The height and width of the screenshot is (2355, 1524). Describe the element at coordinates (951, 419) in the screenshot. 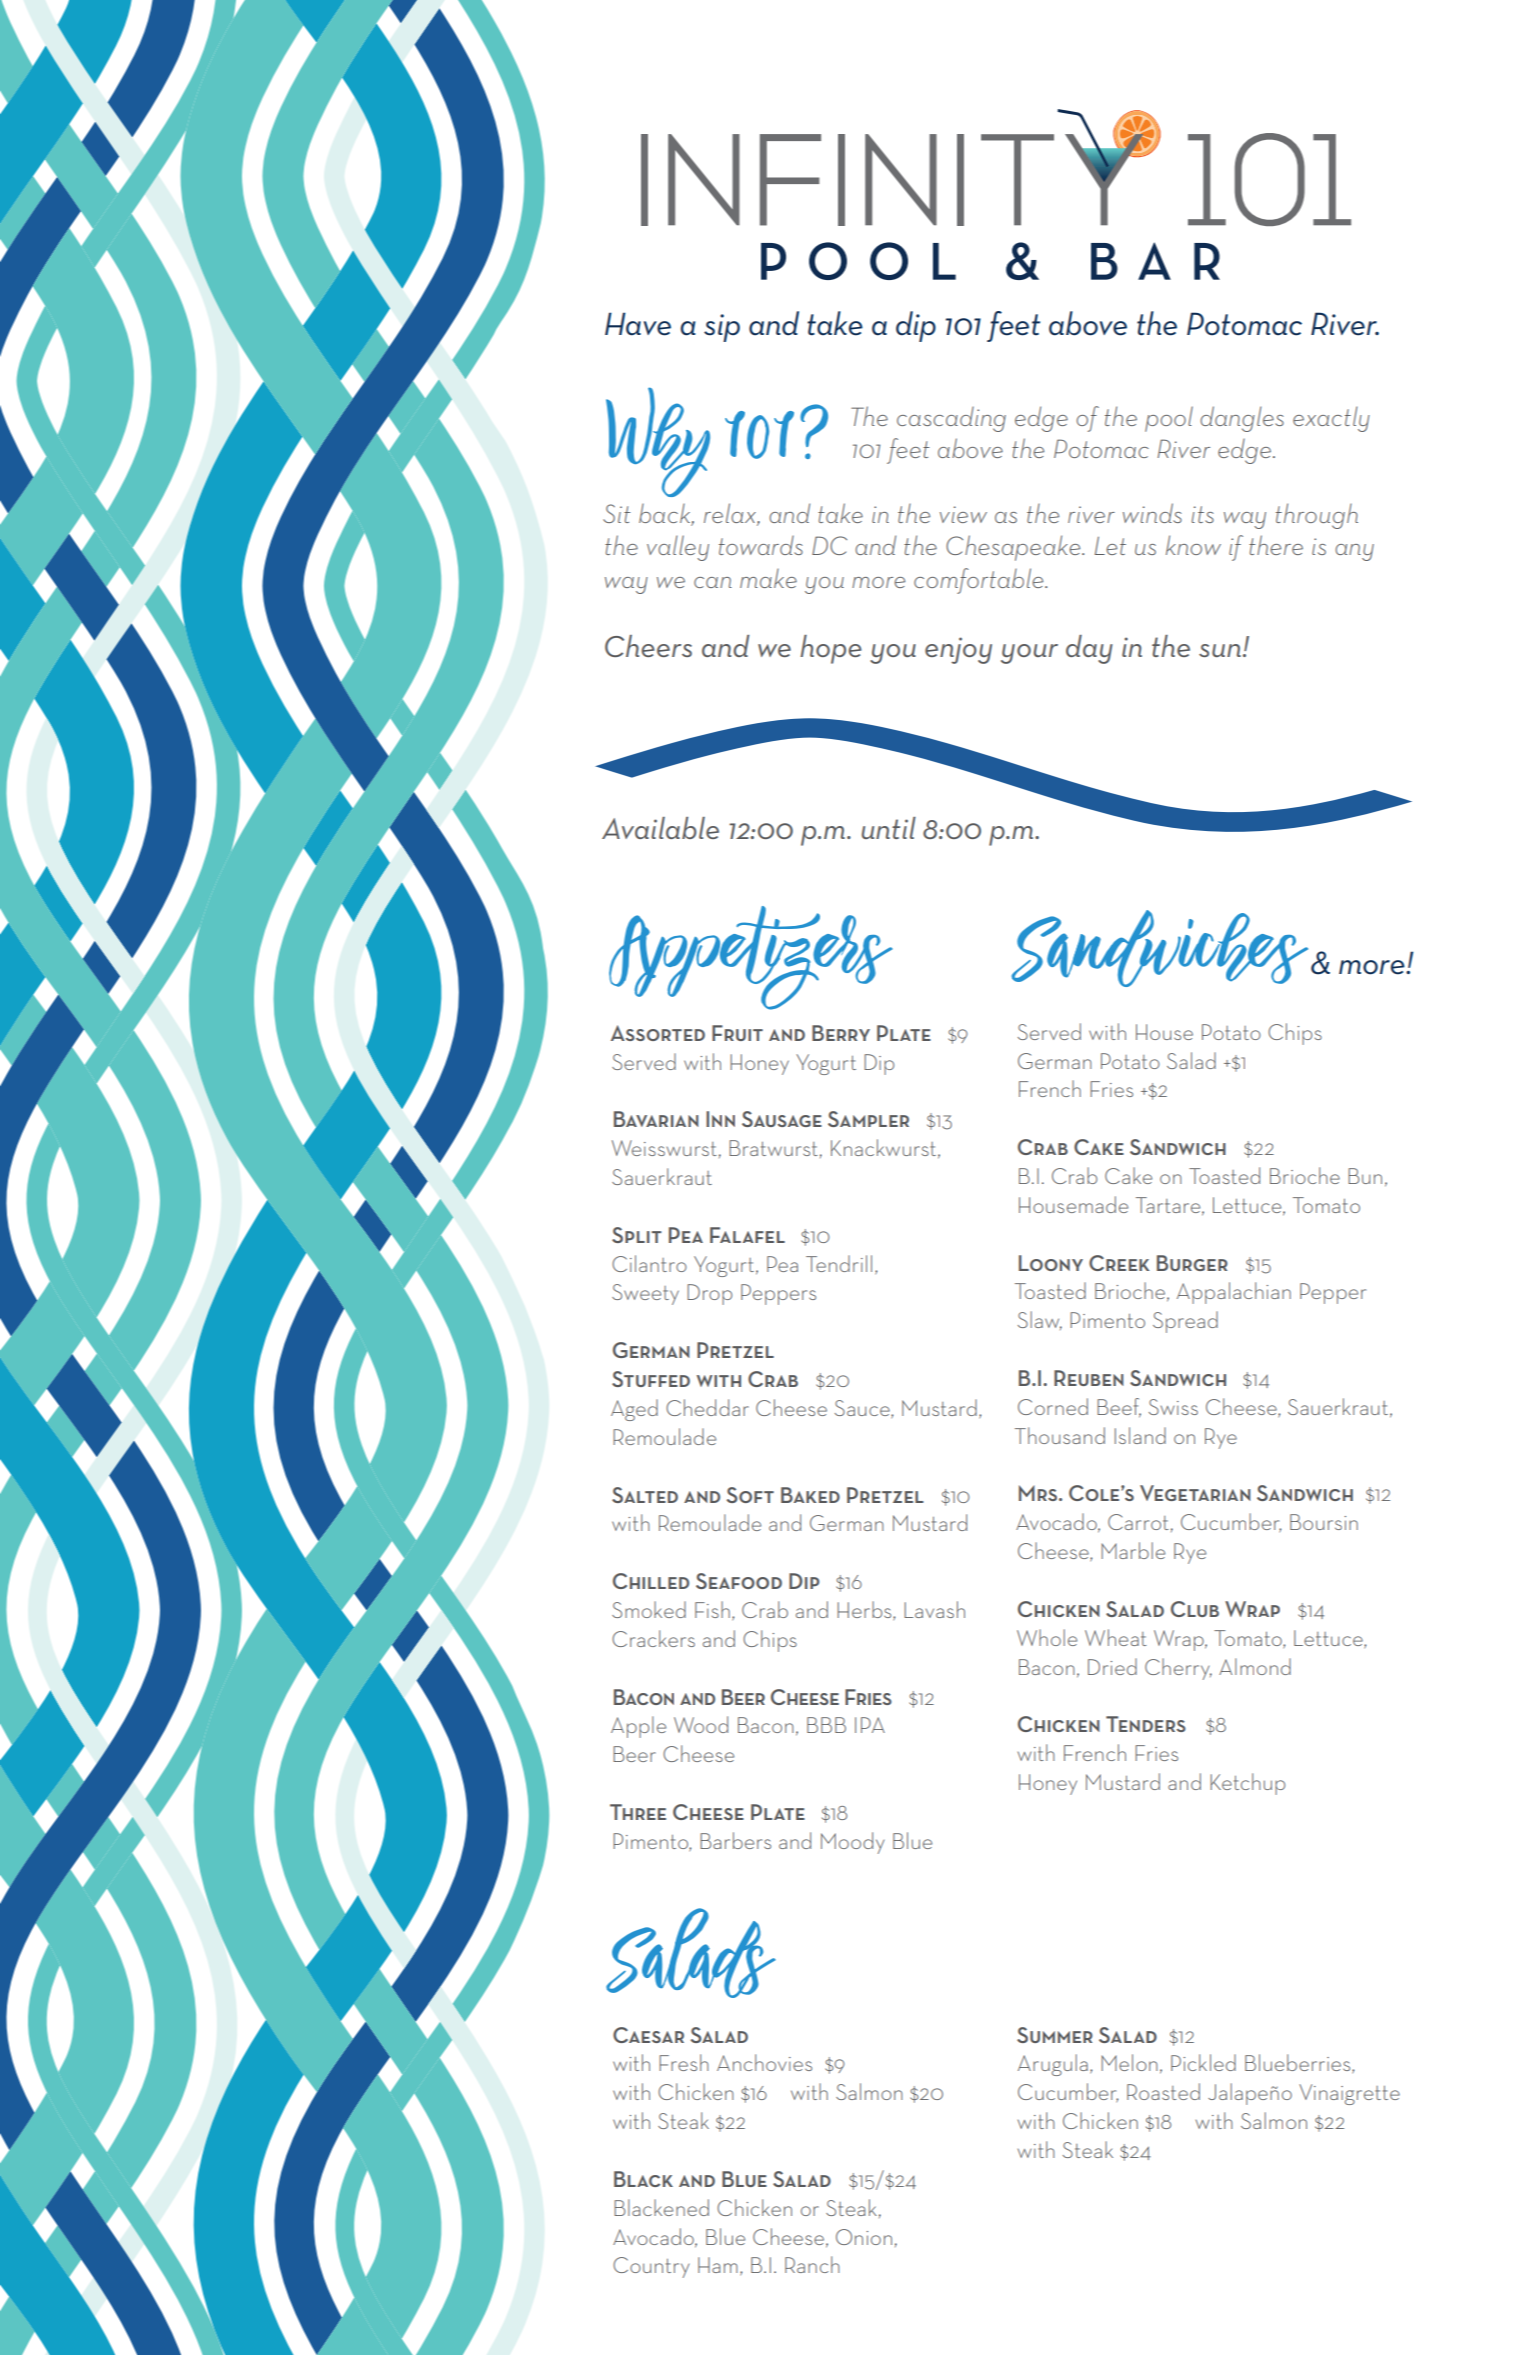

I see `cascading` at that location.
